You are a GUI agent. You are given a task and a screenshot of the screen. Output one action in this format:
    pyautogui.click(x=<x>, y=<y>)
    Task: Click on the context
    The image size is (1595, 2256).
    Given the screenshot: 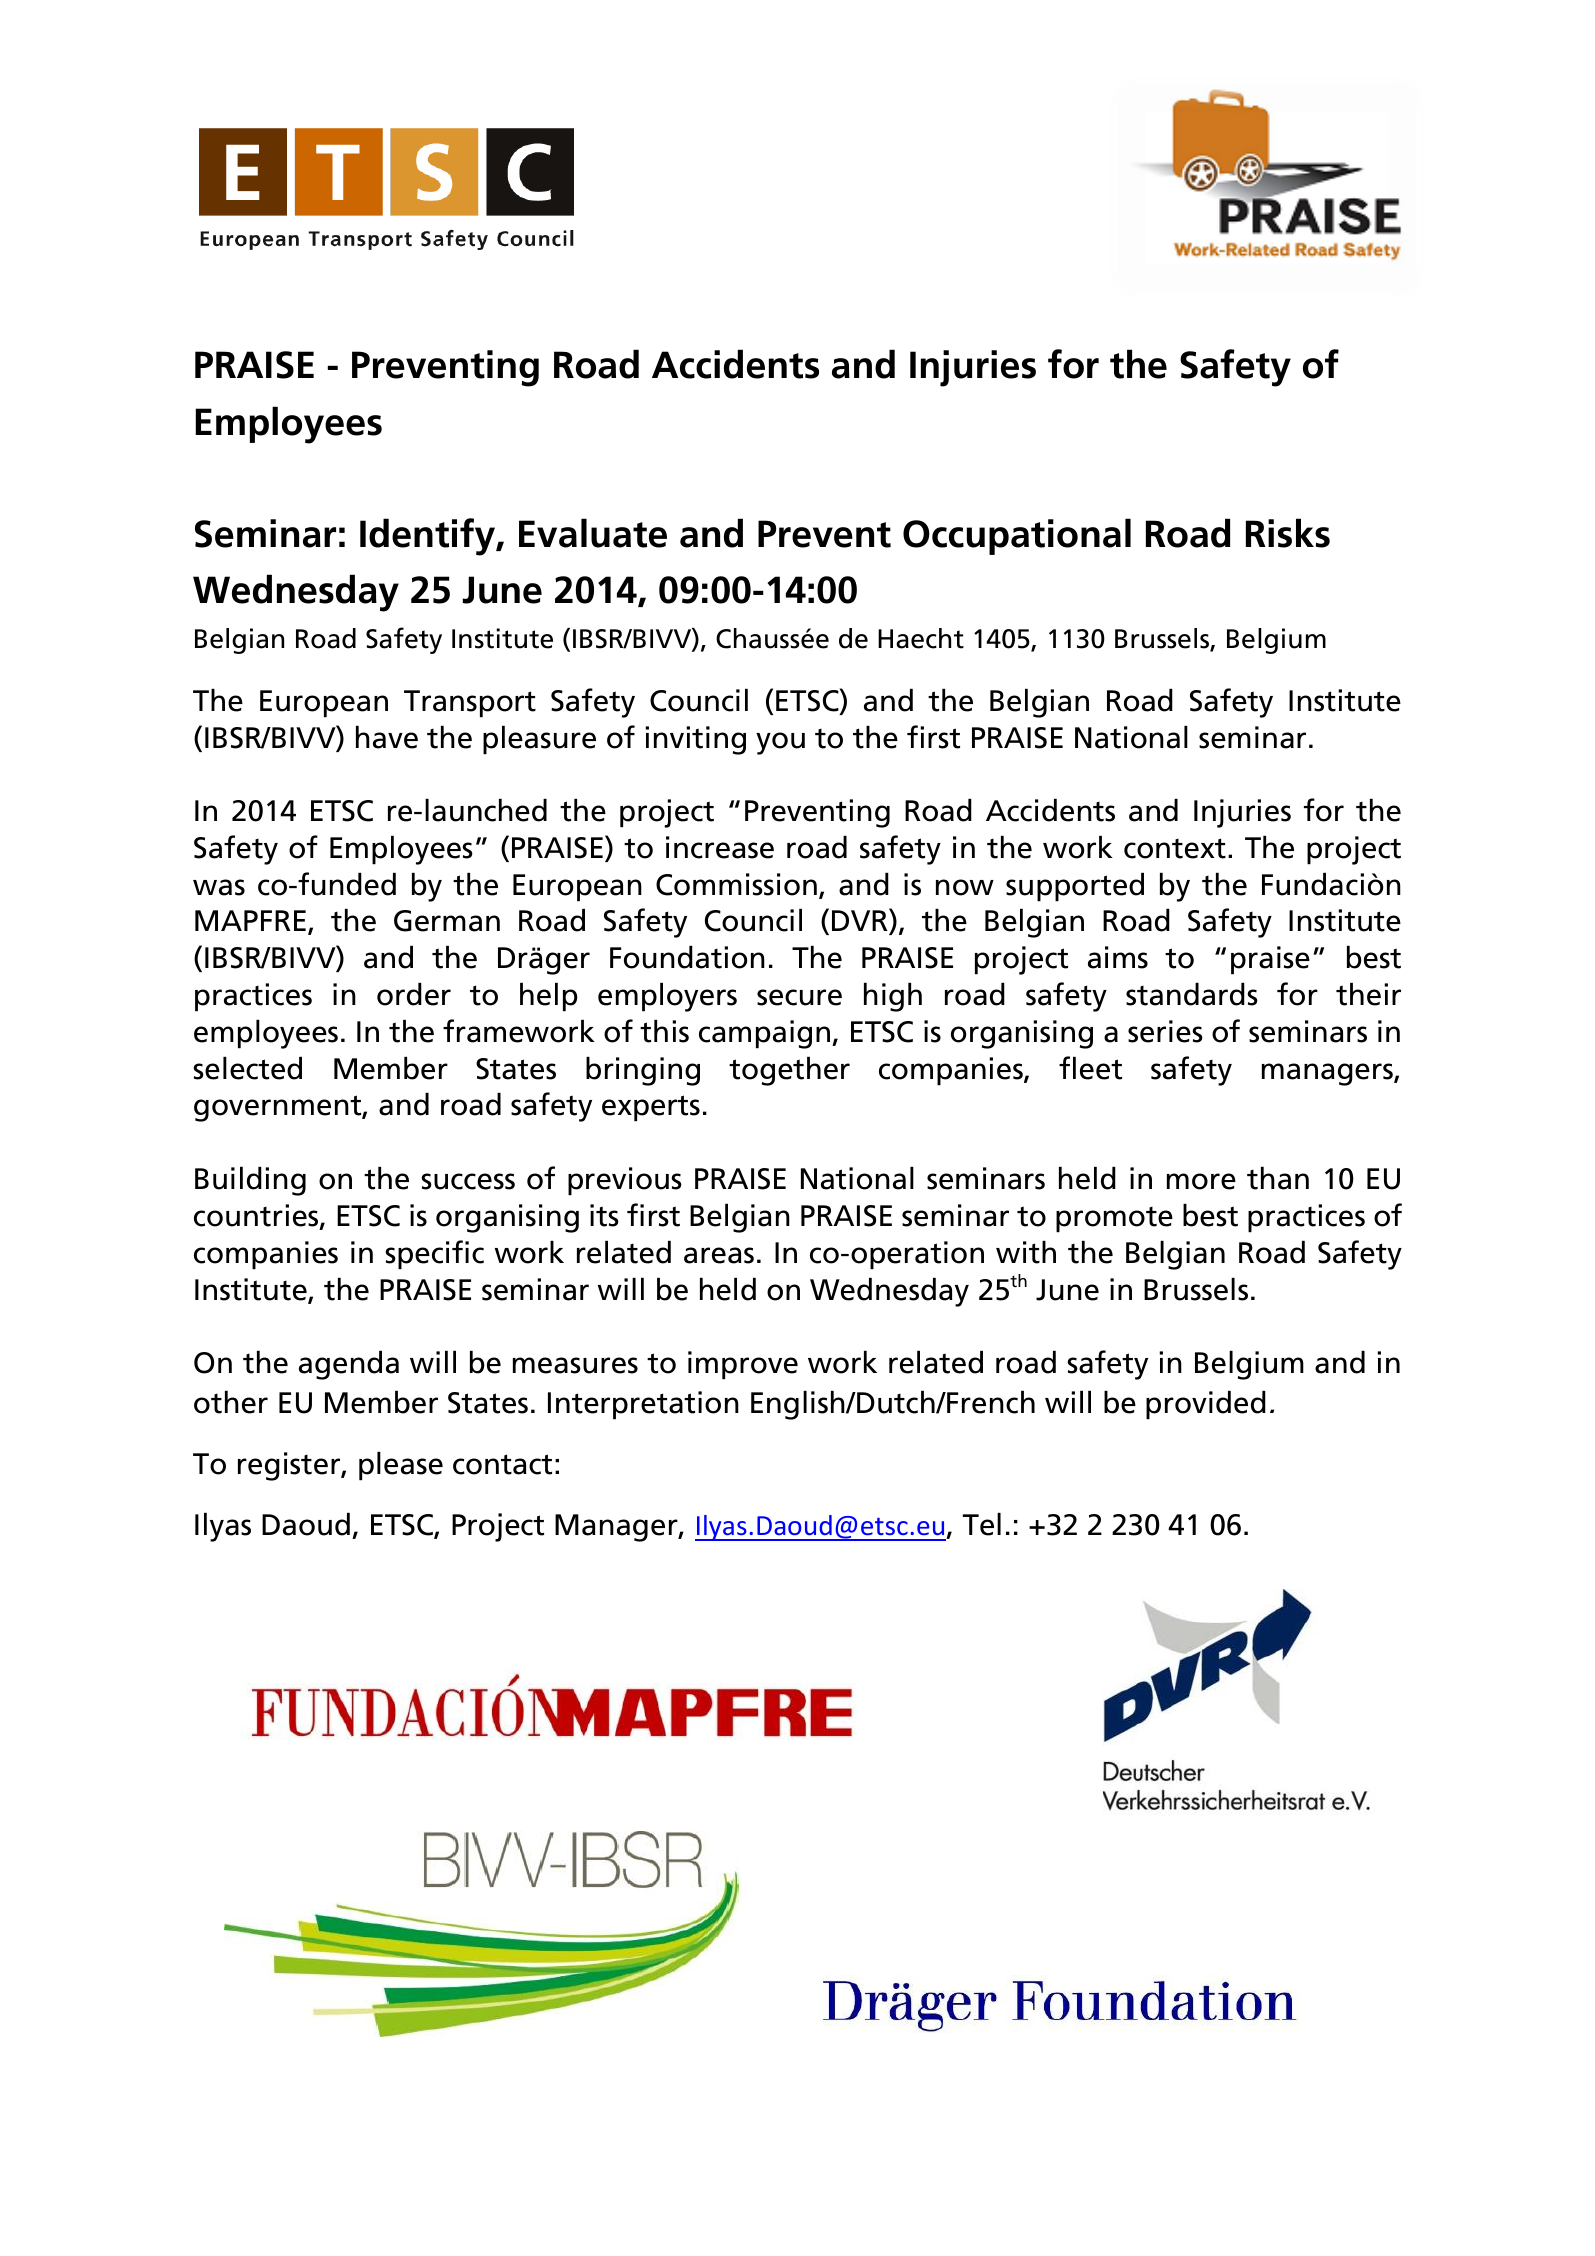 What is the action you would take?
    pyautogui.click(x=1175, y=848)
